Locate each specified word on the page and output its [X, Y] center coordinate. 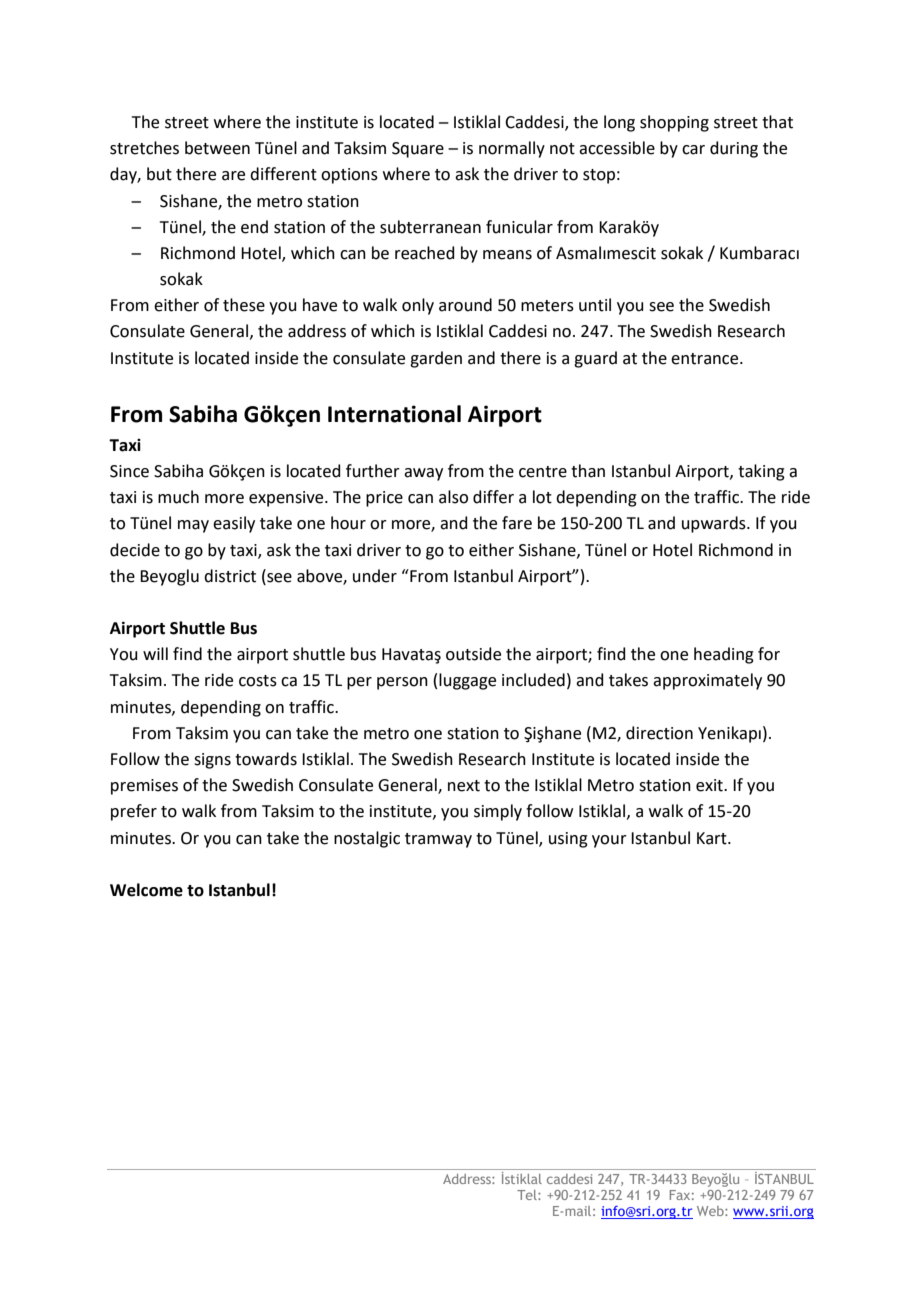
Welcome [146, 890]
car [693, 150]
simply [498, 812]
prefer [134, 812]
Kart [713, 838]
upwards [715, 524]
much [178, 497]
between [217, 148]
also [453, 497]
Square [418, 150]
